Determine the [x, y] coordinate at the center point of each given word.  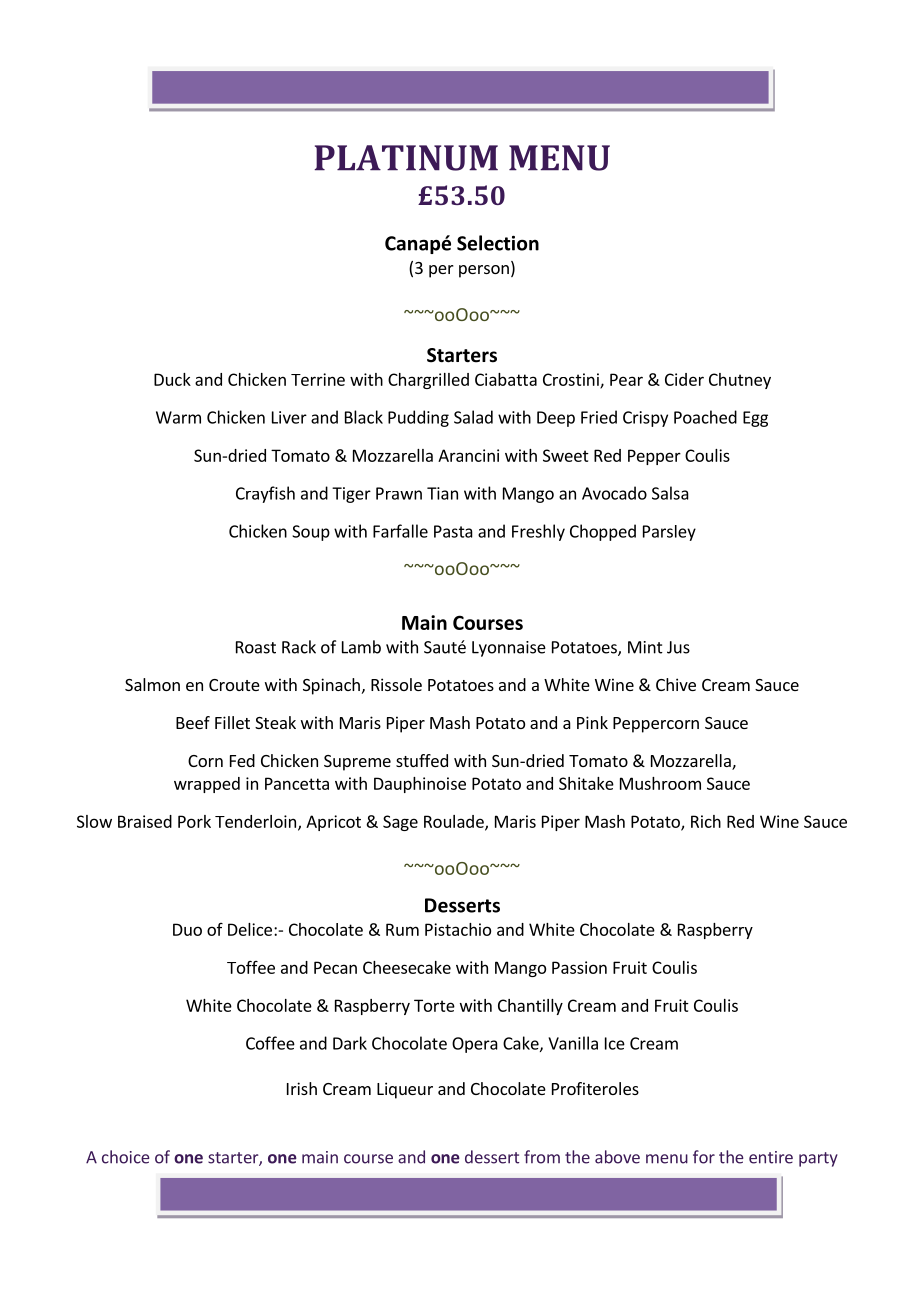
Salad [473, 417]
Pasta [453, 531]
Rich [706, 821]
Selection [498, 243]
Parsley [669, 533]
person [484, 271]
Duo [187, 929]
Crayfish [265, 494]
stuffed [422, 760]
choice [125, 1157]
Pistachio [458, 929]
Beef [193, 722]
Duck [172, 379]
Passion [579, 967]
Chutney [740, 381]
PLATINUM [406, 158]
